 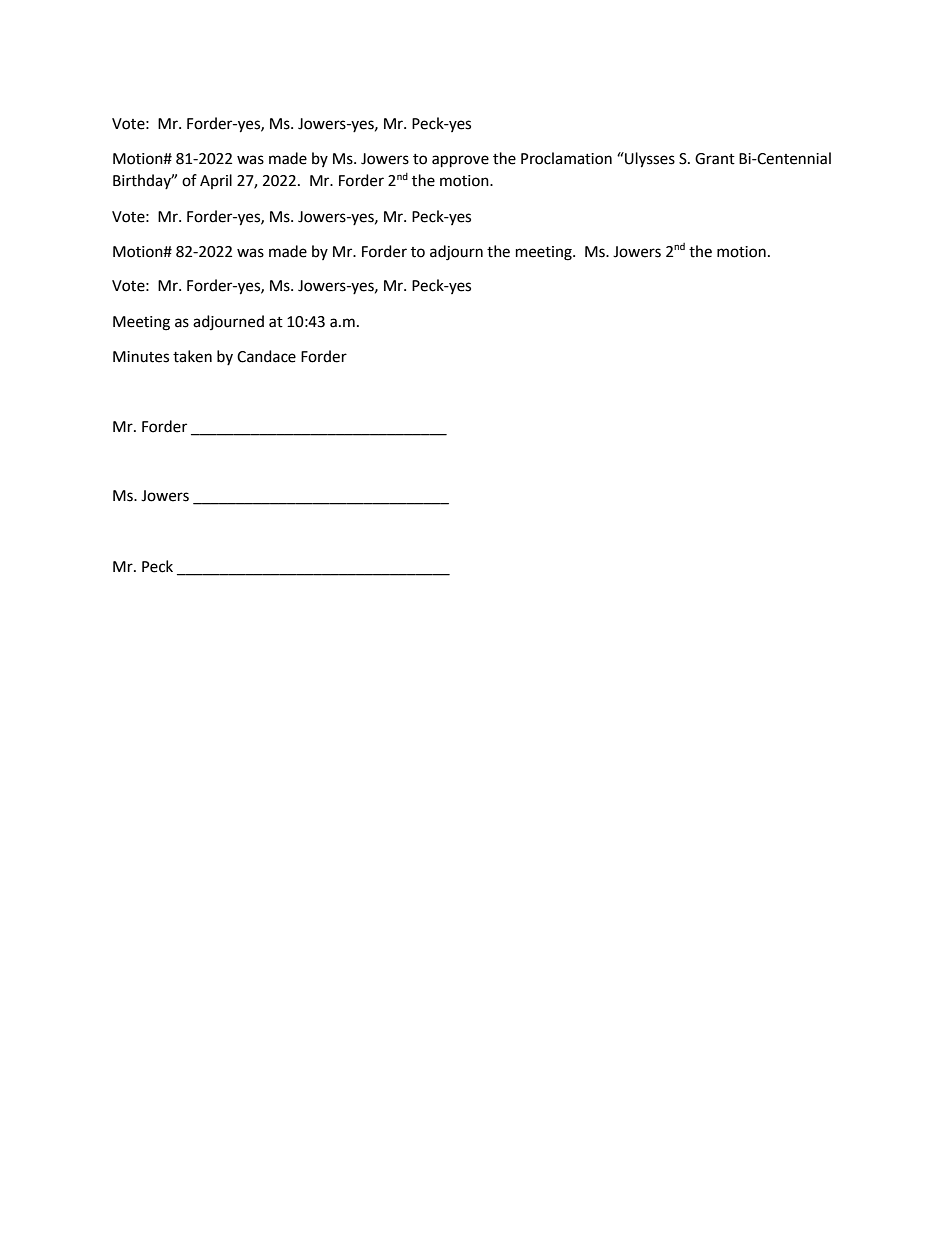 I want to click on Ulysses, so click(x=649, y=160).
